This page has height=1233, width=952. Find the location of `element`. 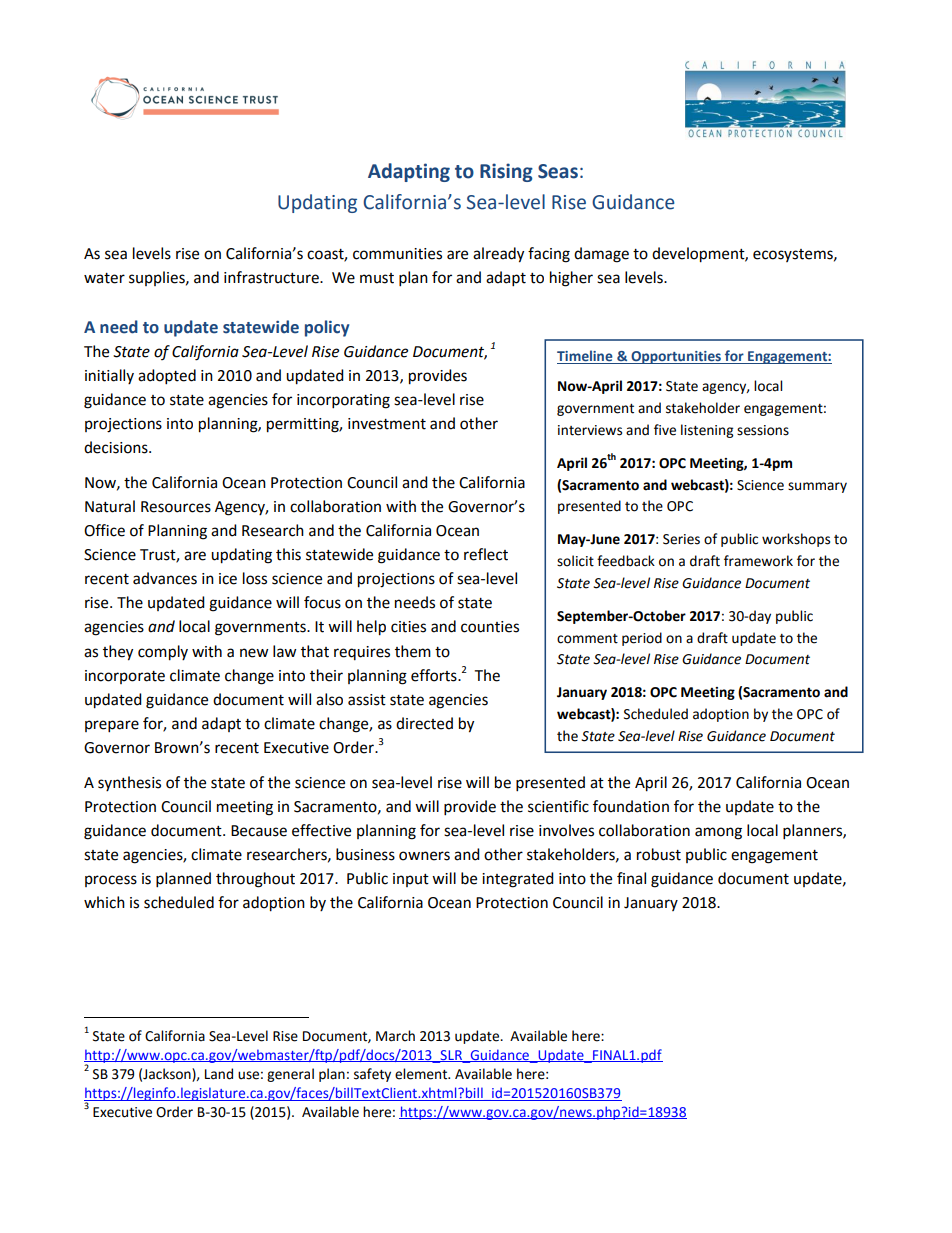

element is located at coordinates (422, 1074).
